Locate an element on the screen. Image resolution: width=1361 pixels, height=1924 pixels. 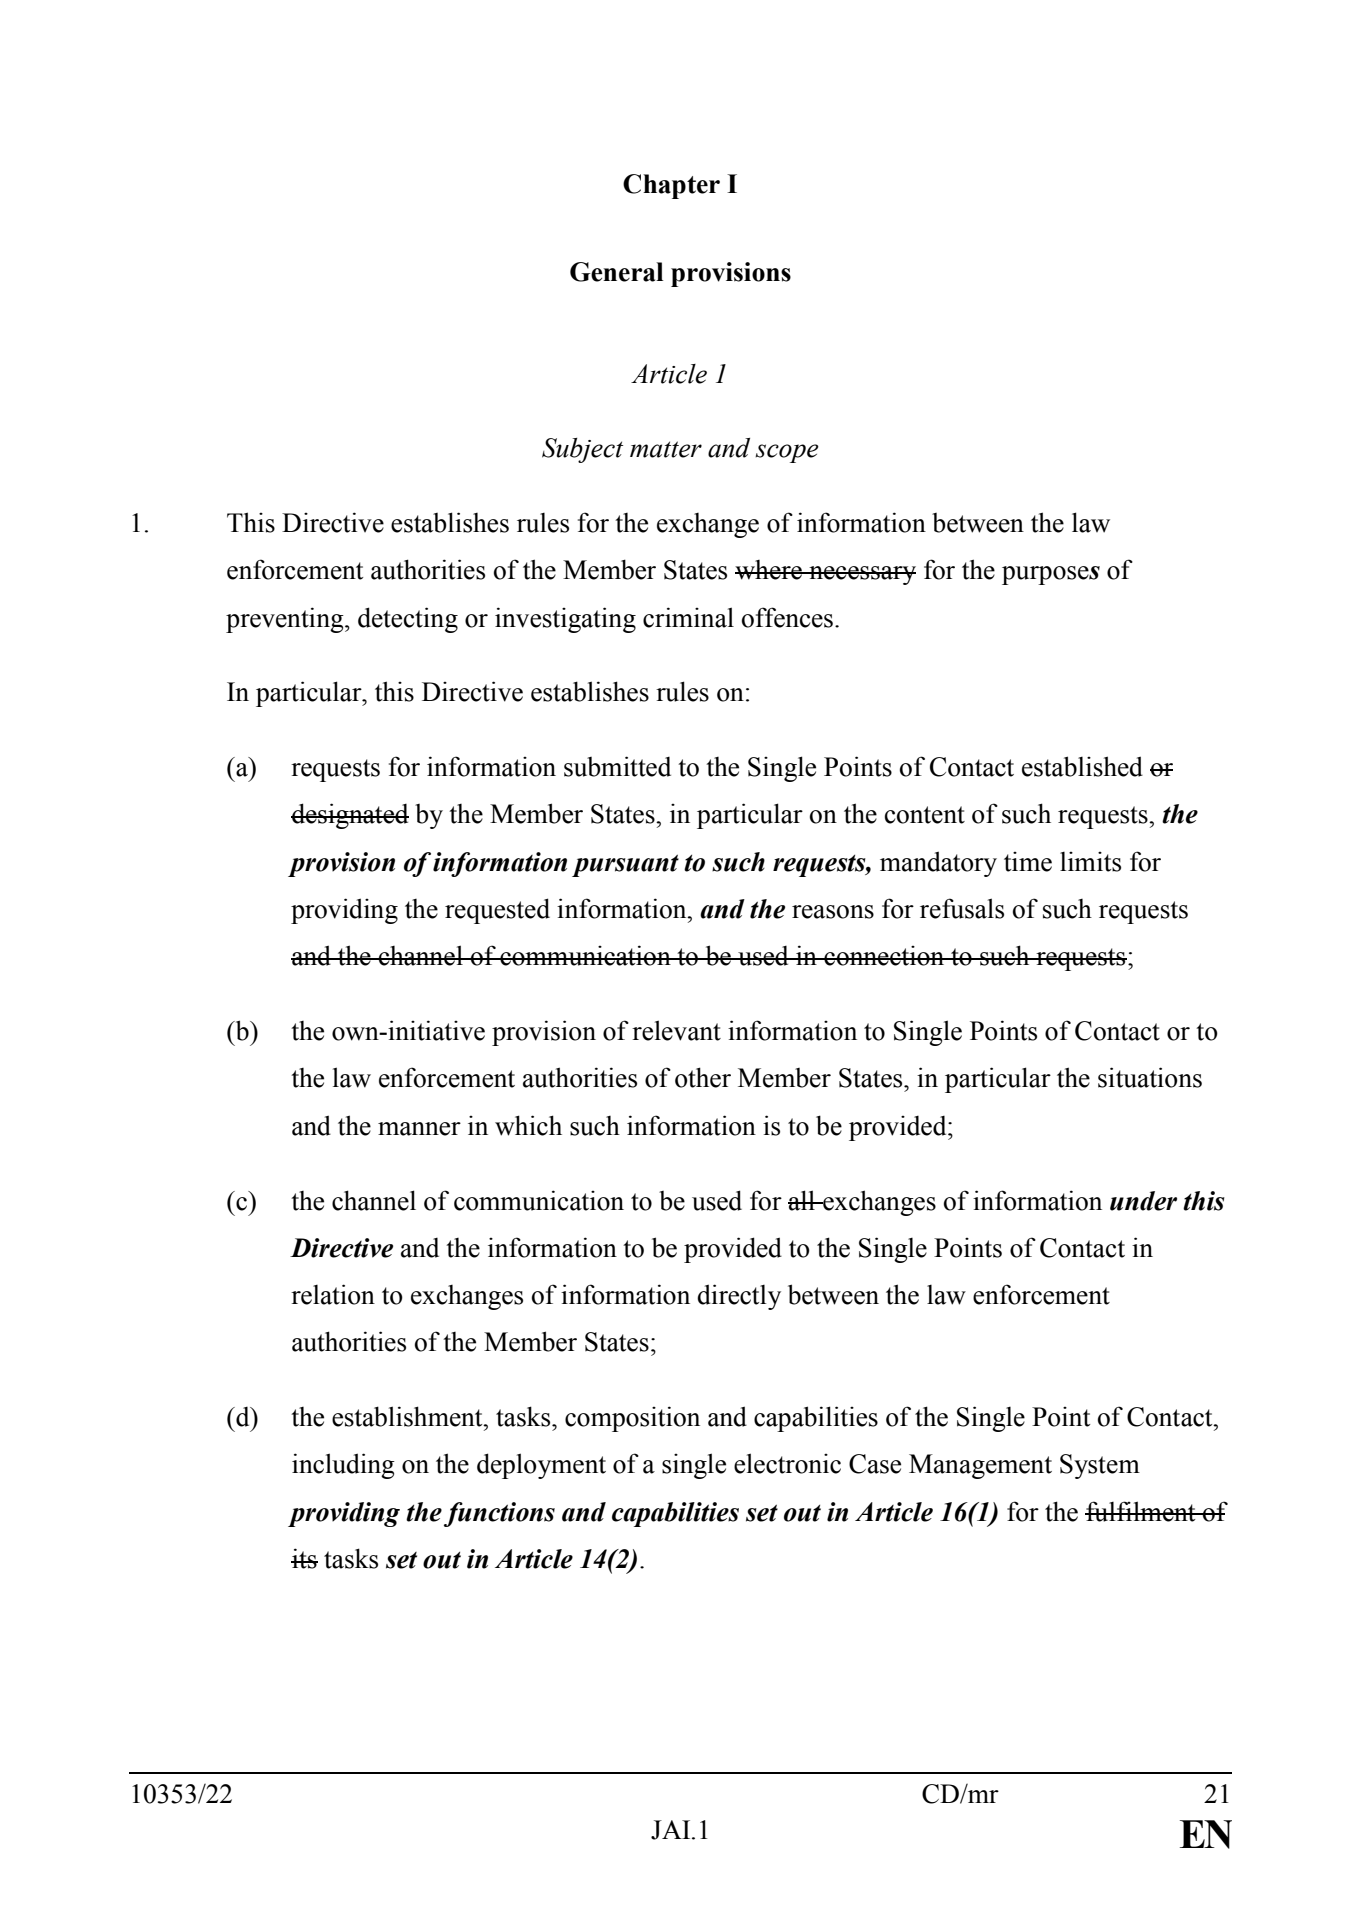
criminal is located at coordinates (688, 617).
